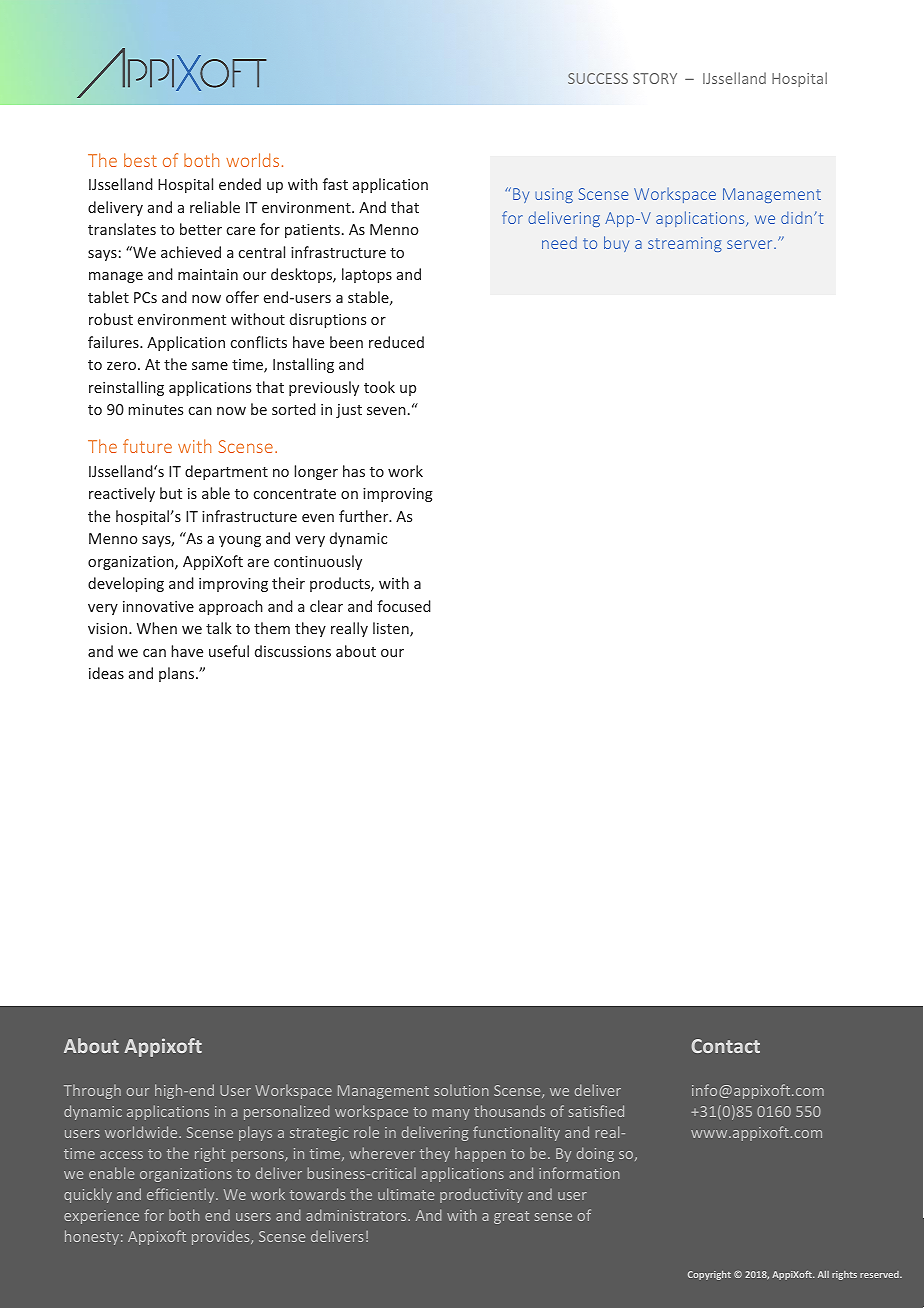  What do you see at coordinates (655, 78) in the screenshot?
I see `STORY` at bounding box center [655, 78].
